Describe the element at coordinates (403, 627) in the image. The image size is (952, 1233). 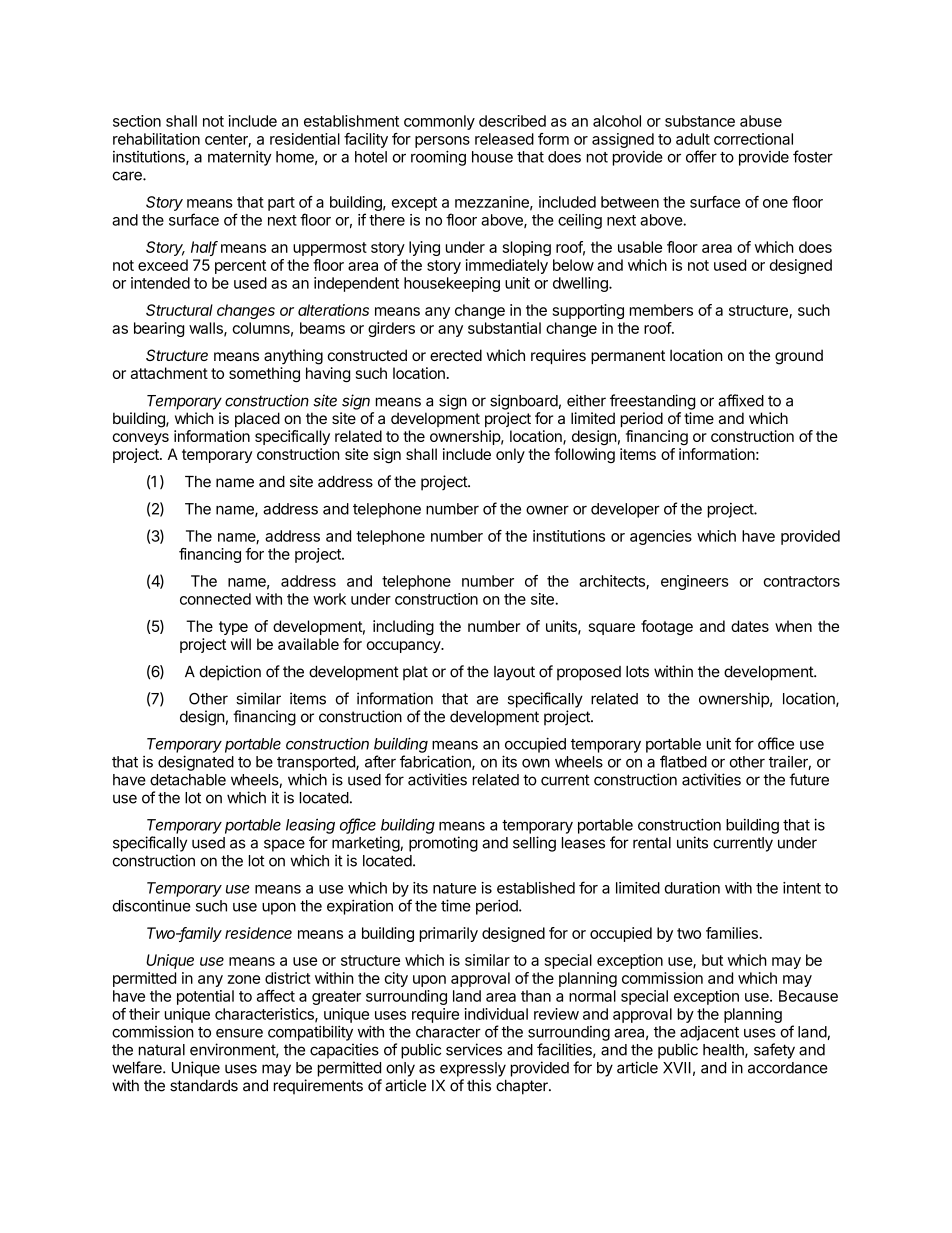
I see `including` at that location.
